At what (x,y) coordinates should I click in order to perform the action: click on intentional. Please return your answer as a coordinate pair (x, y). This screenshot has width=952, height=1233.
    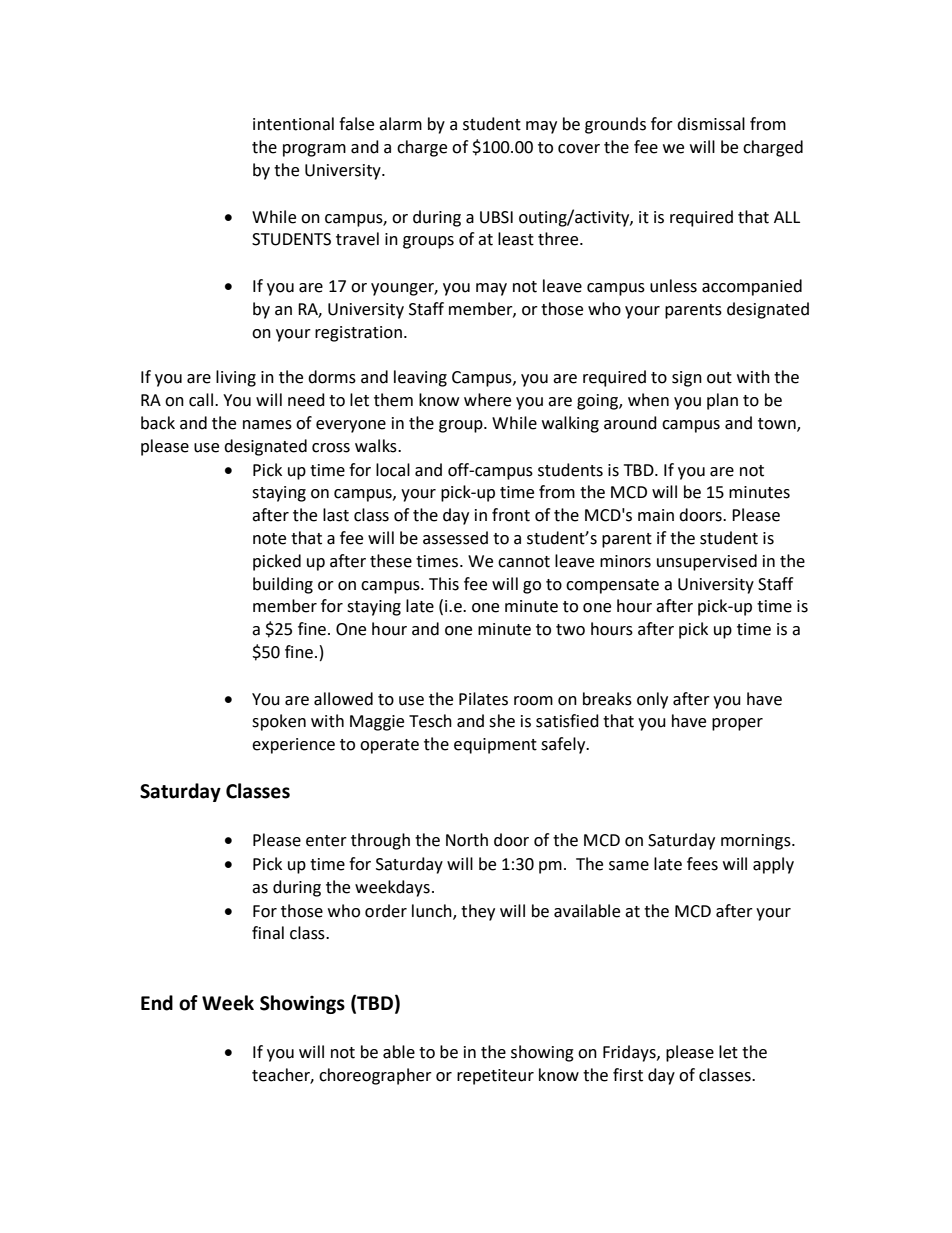
    Looking at the image, I should click on (293, 124).
